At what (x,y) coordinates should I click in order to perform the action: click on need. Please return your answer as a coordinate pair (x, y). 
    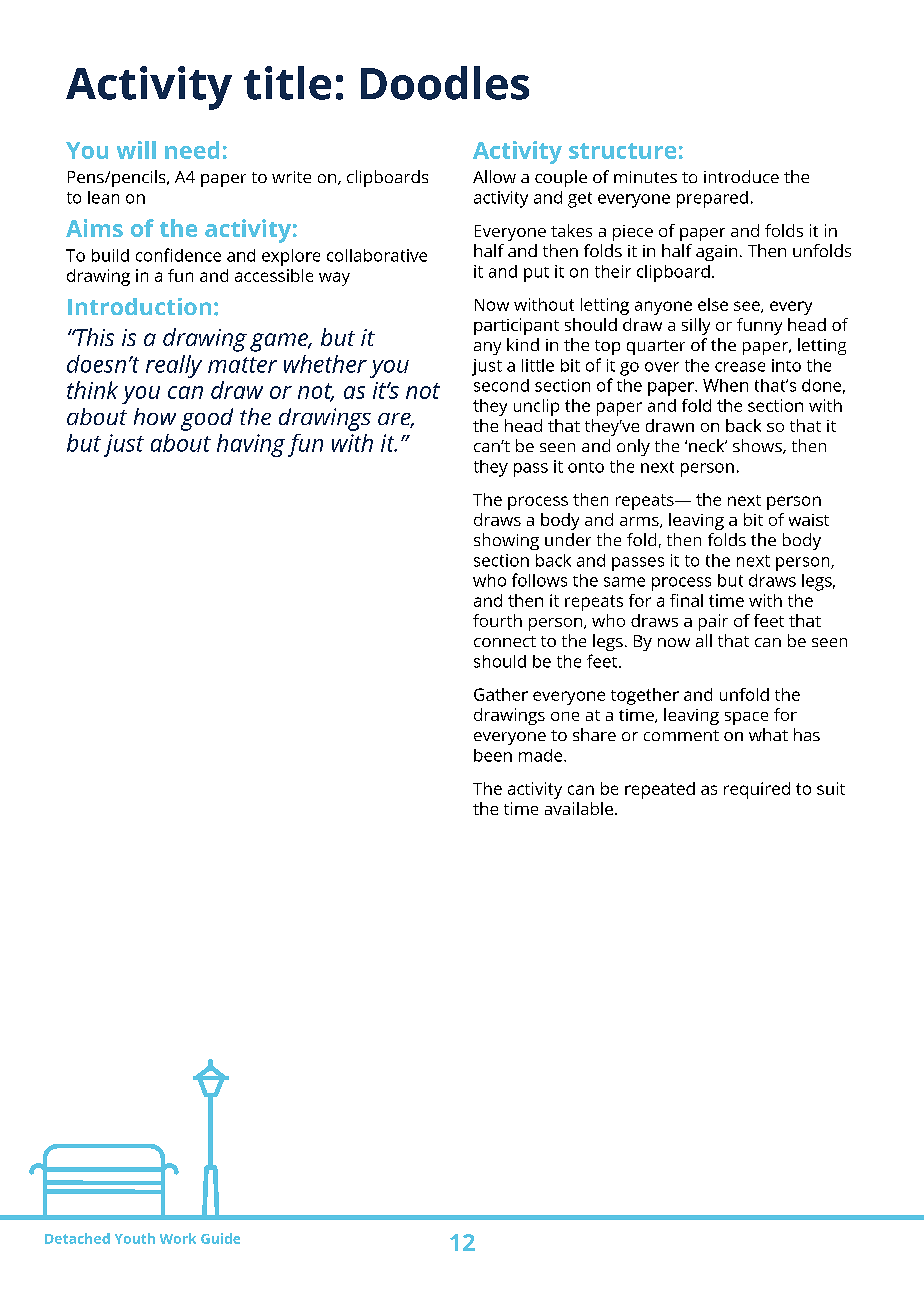
    Looking at the image, I should click on (192, 150).
